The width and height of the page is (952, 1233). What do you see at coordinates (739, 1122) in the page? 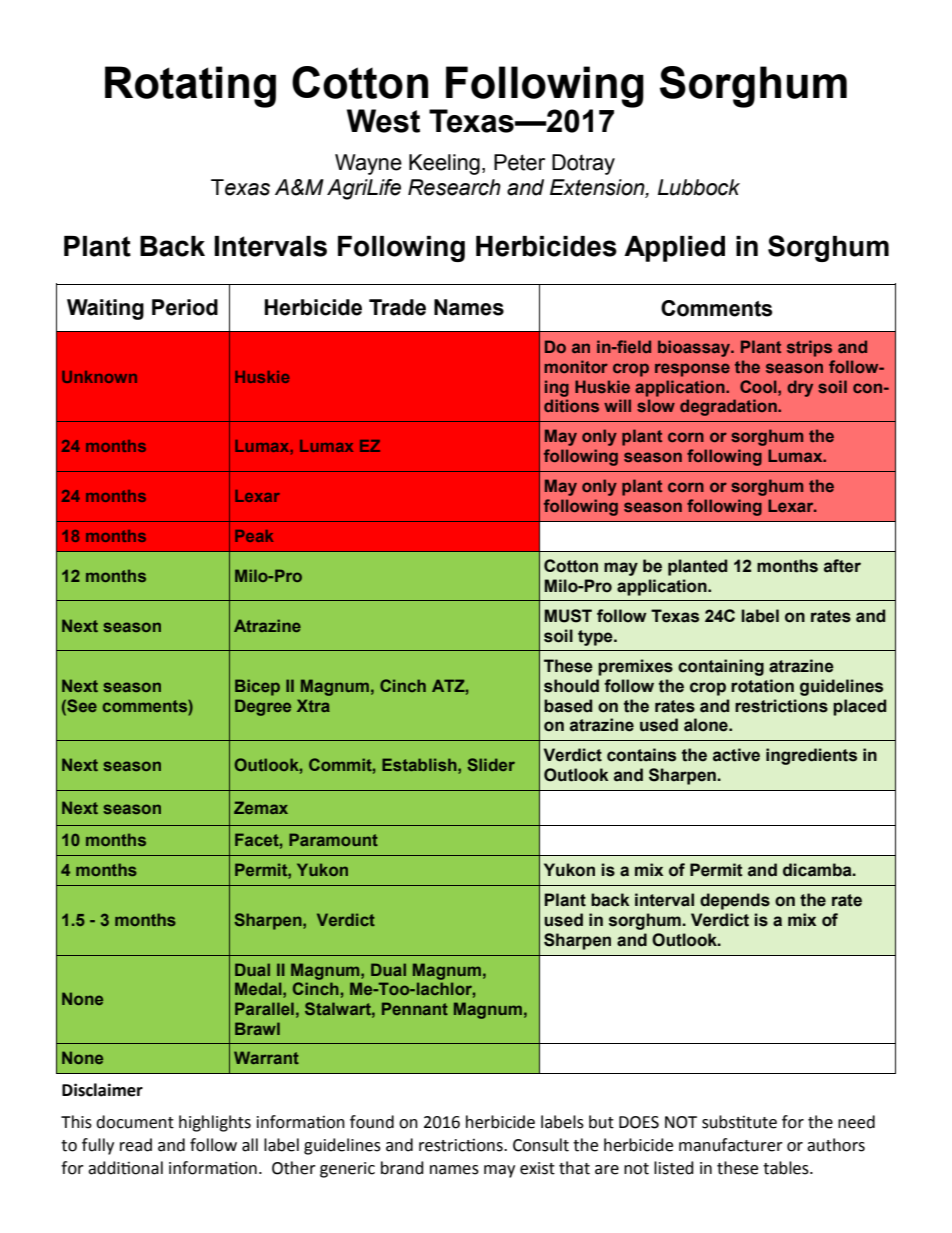
I see `substitute` at bounding box center [739, 1122].
